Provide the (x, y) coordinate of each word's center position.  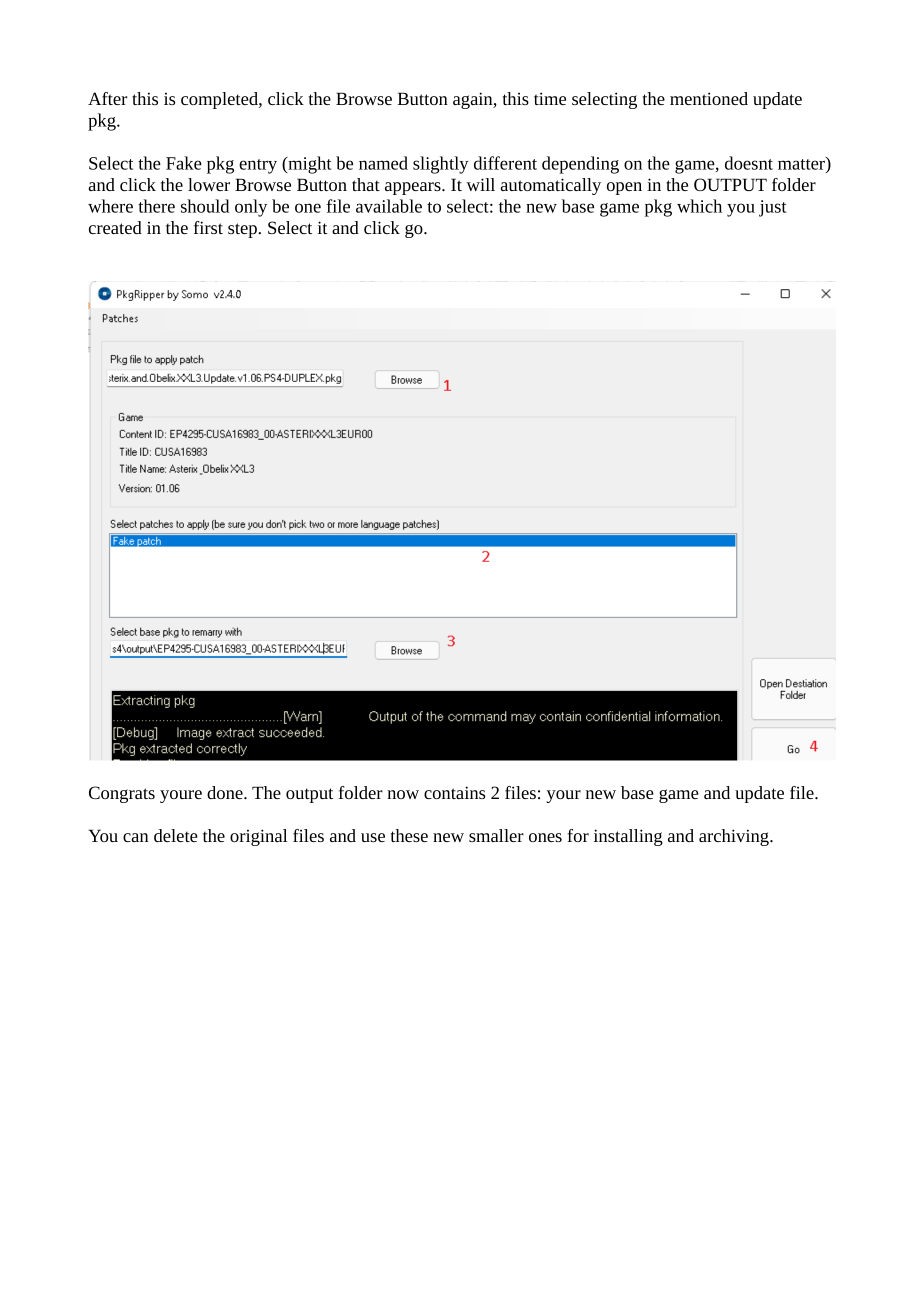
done (226, 792)
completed (220, 100)
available (389, 206)
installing (628, 837)
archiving (735, 837)
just (772, 208)
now (403, 794)
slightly (441, 165)
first (208, 227)
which (699, 206)
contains (454, 792)
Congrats (122, 794)
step (242, 230)
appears (414, 188)
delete (176, 835)
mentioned (709, 98)
